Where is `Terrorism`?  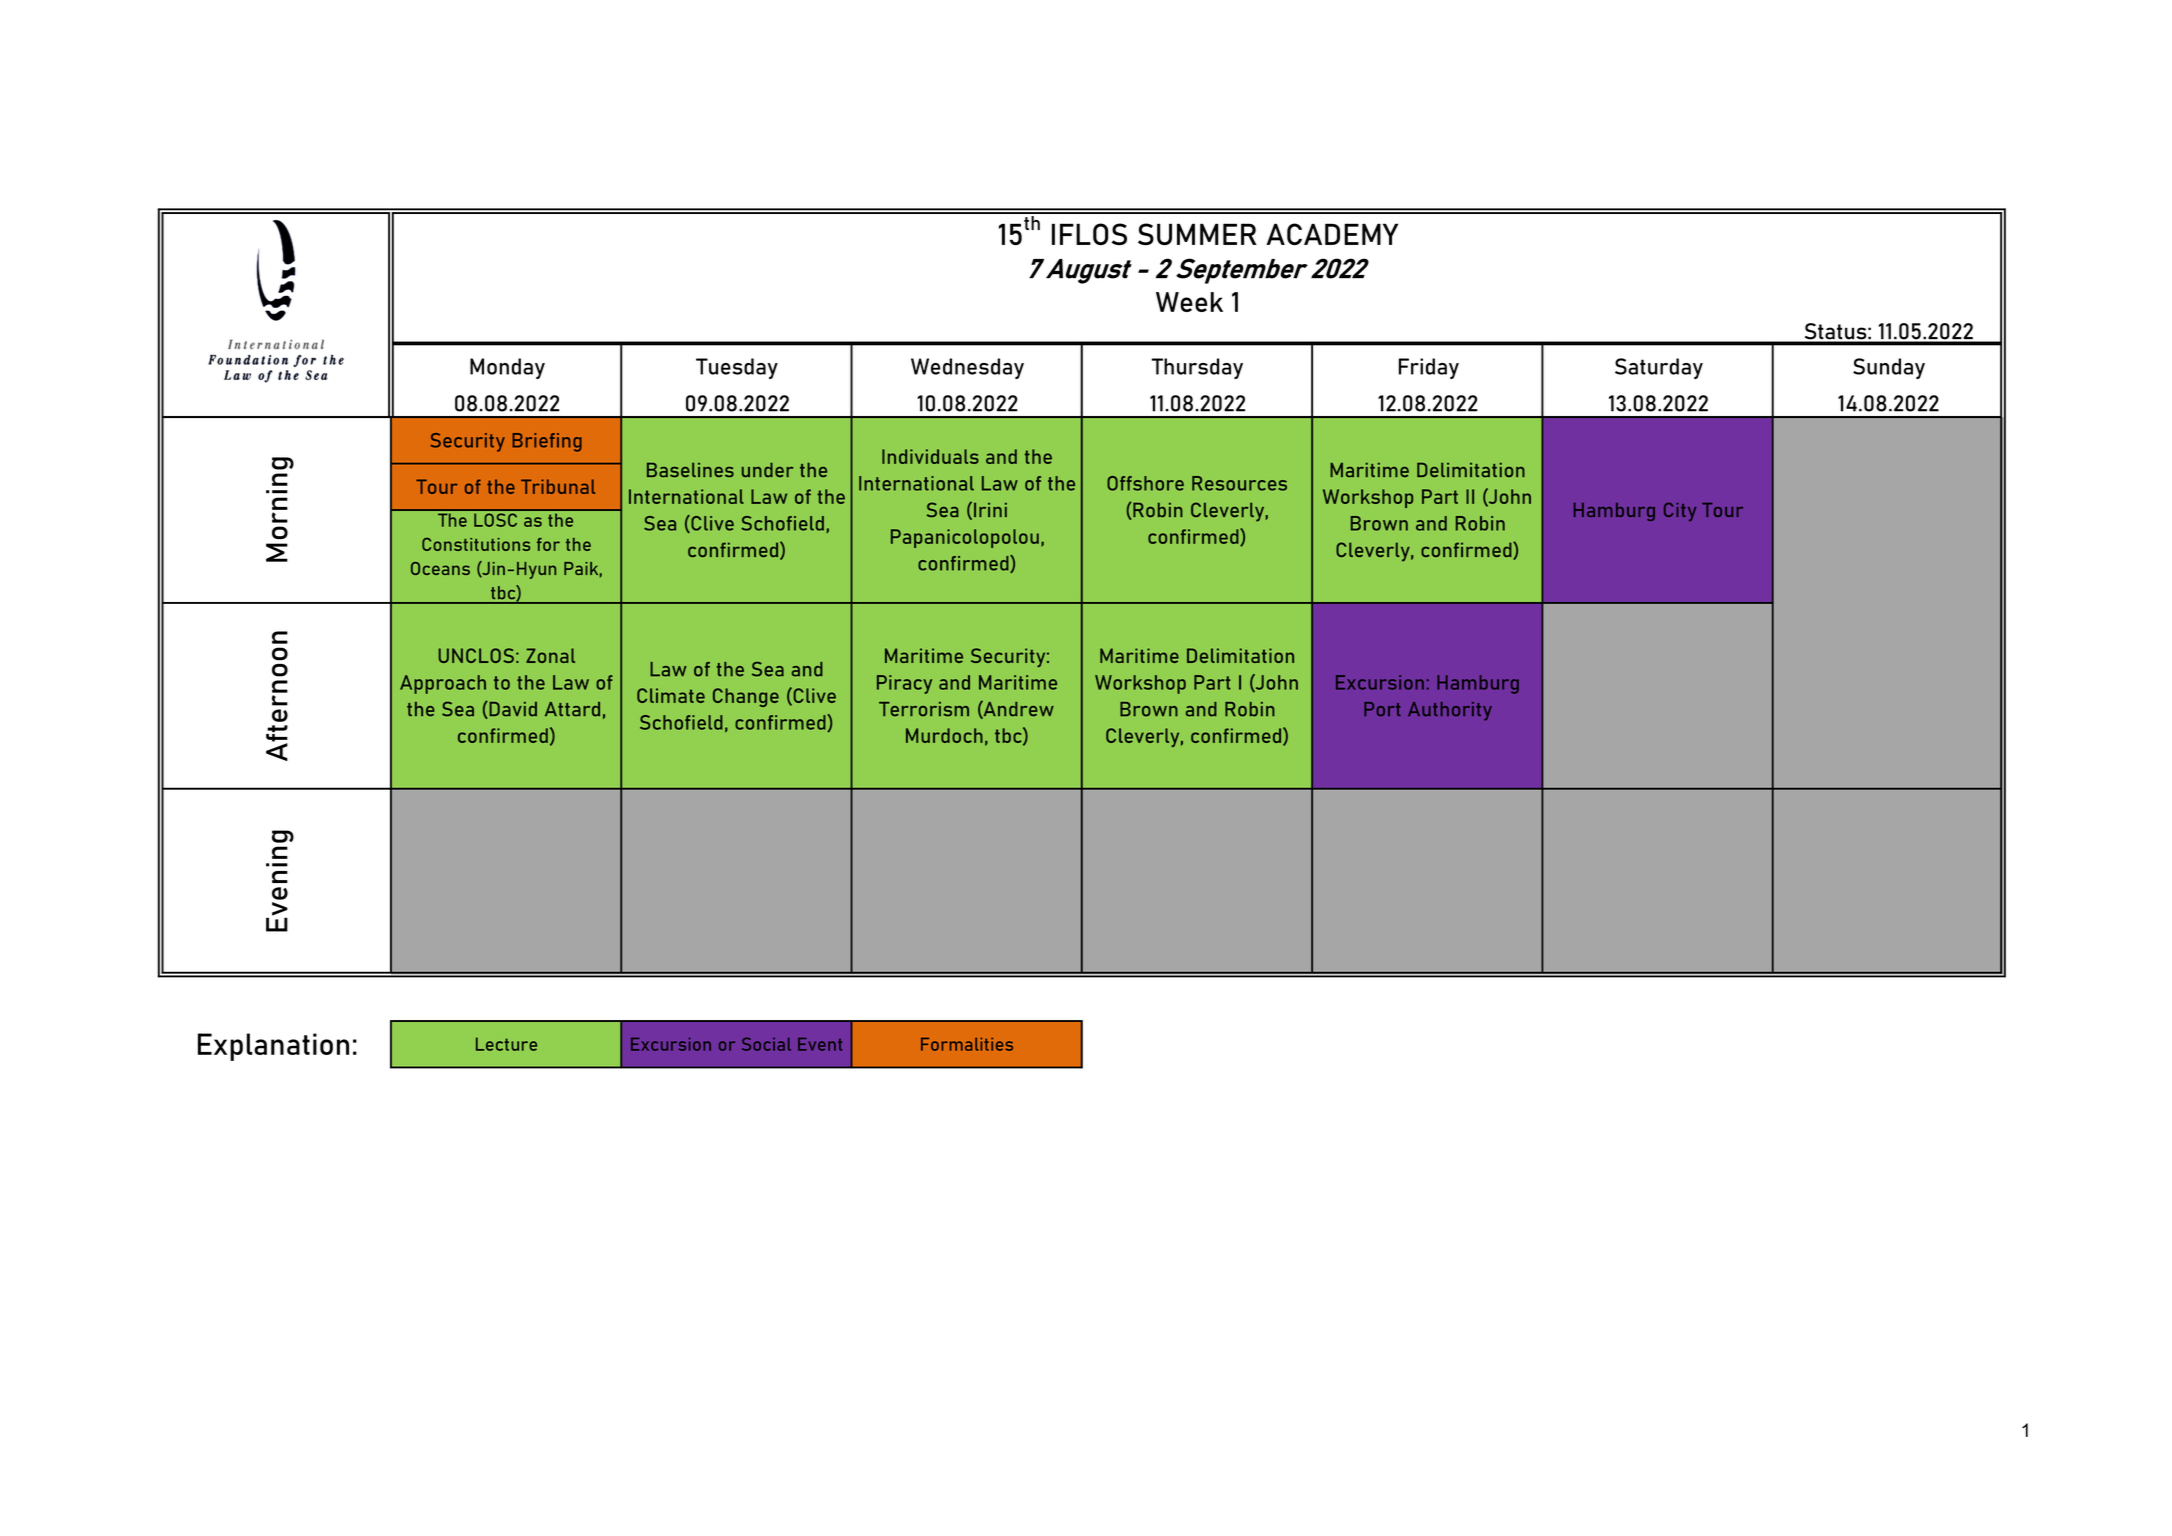 Terrorism is located at coordinates (924, 709).
